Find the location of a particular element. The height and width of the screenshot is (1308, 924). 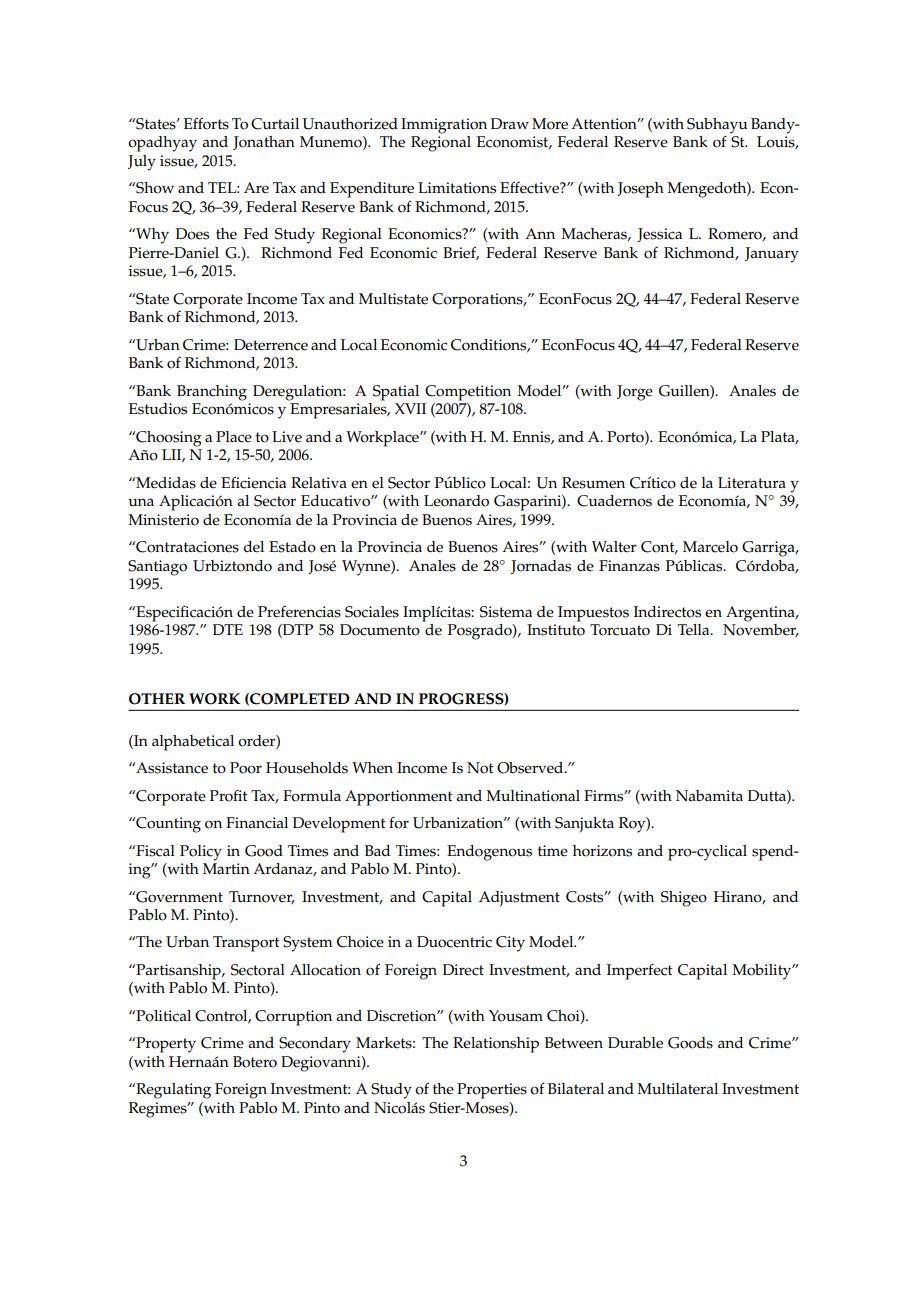

Jessica is located at coordinates (659, 235).
